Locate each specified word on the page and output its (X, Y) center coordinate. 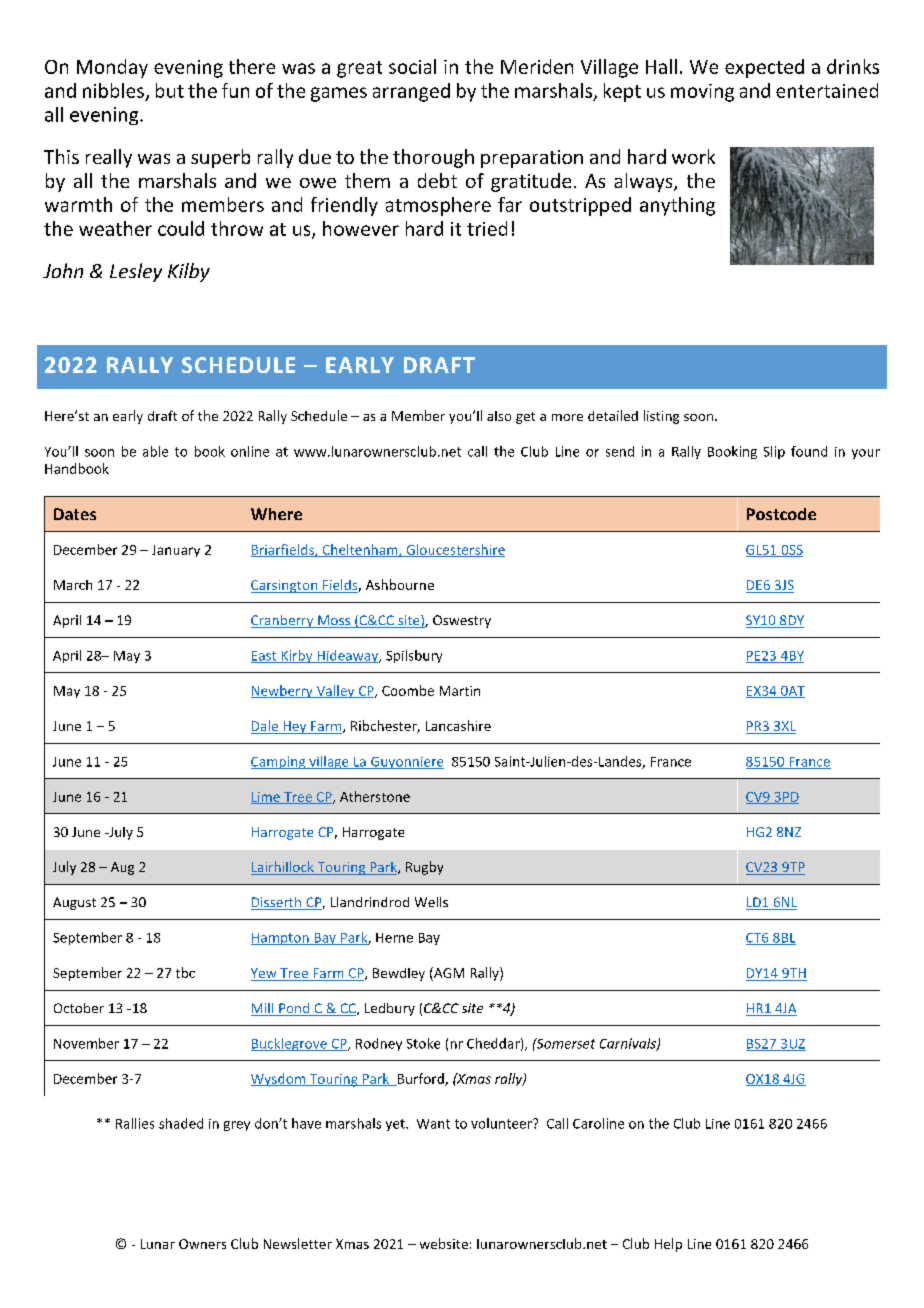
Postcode (781, 514)
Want (433, 1124)
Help (668, 1245)
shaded (181, 1123)
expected (764, 68)
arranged (411, 92)
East (265, 657)
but (170, 90)
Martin (460, 691)
